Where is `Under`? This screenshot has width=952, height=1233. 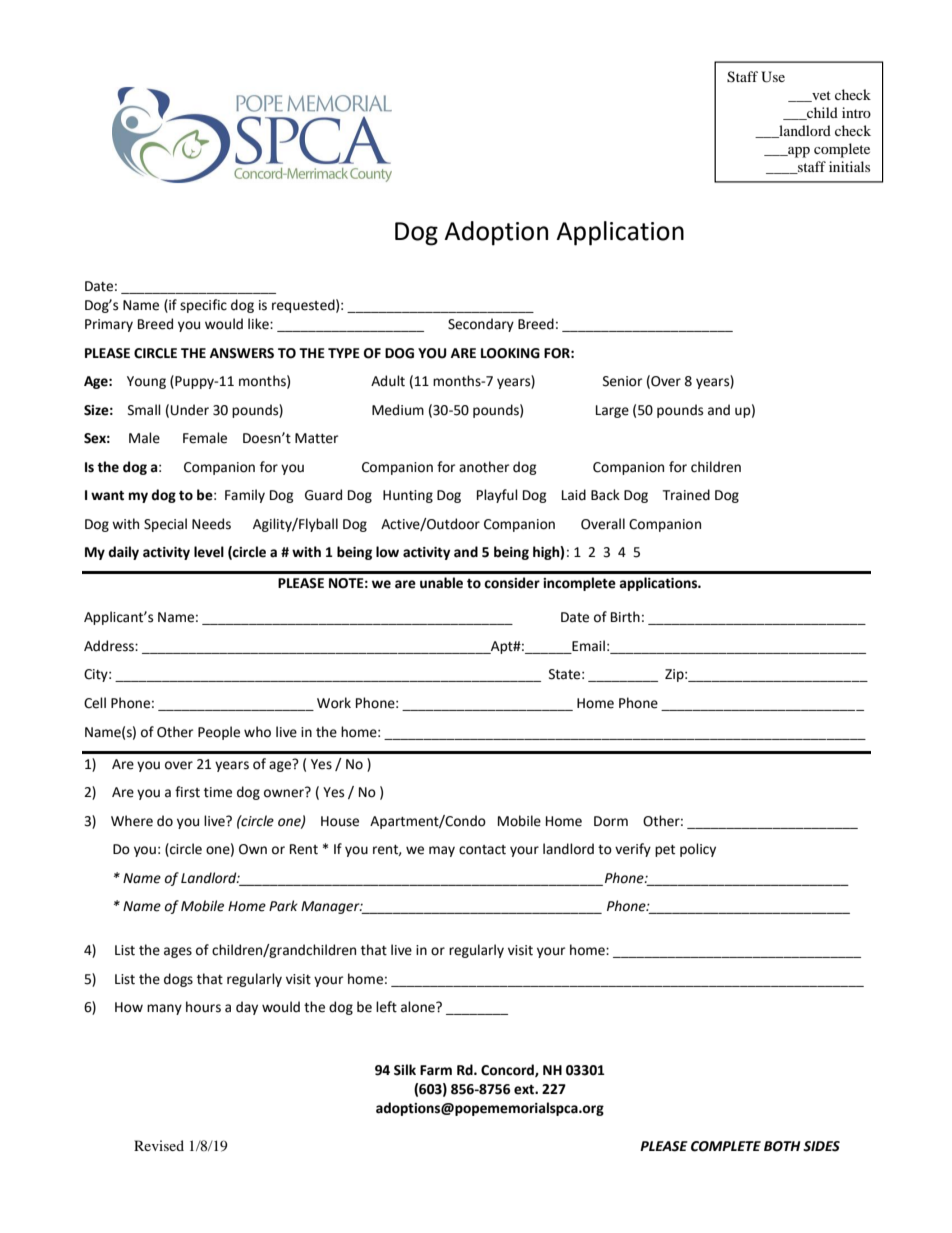
Under is located at coordinates (190, 410).
